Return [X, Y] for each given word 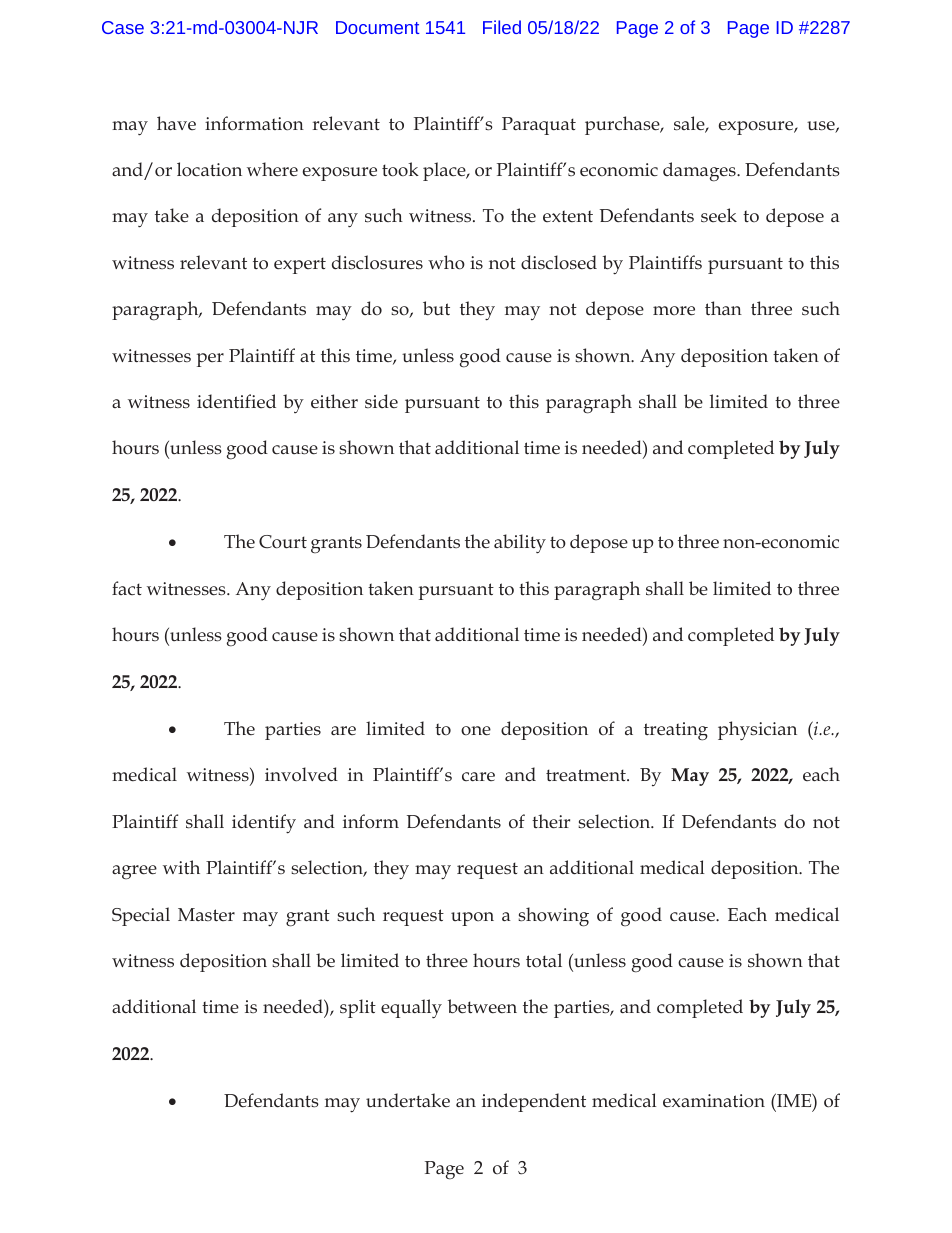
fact [127, 588]
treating [676, 731]
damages [700, 172]
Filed [502, 27]
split [358, 1008]
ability [520, 544]
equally [411, 1009]
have [176, 123]
